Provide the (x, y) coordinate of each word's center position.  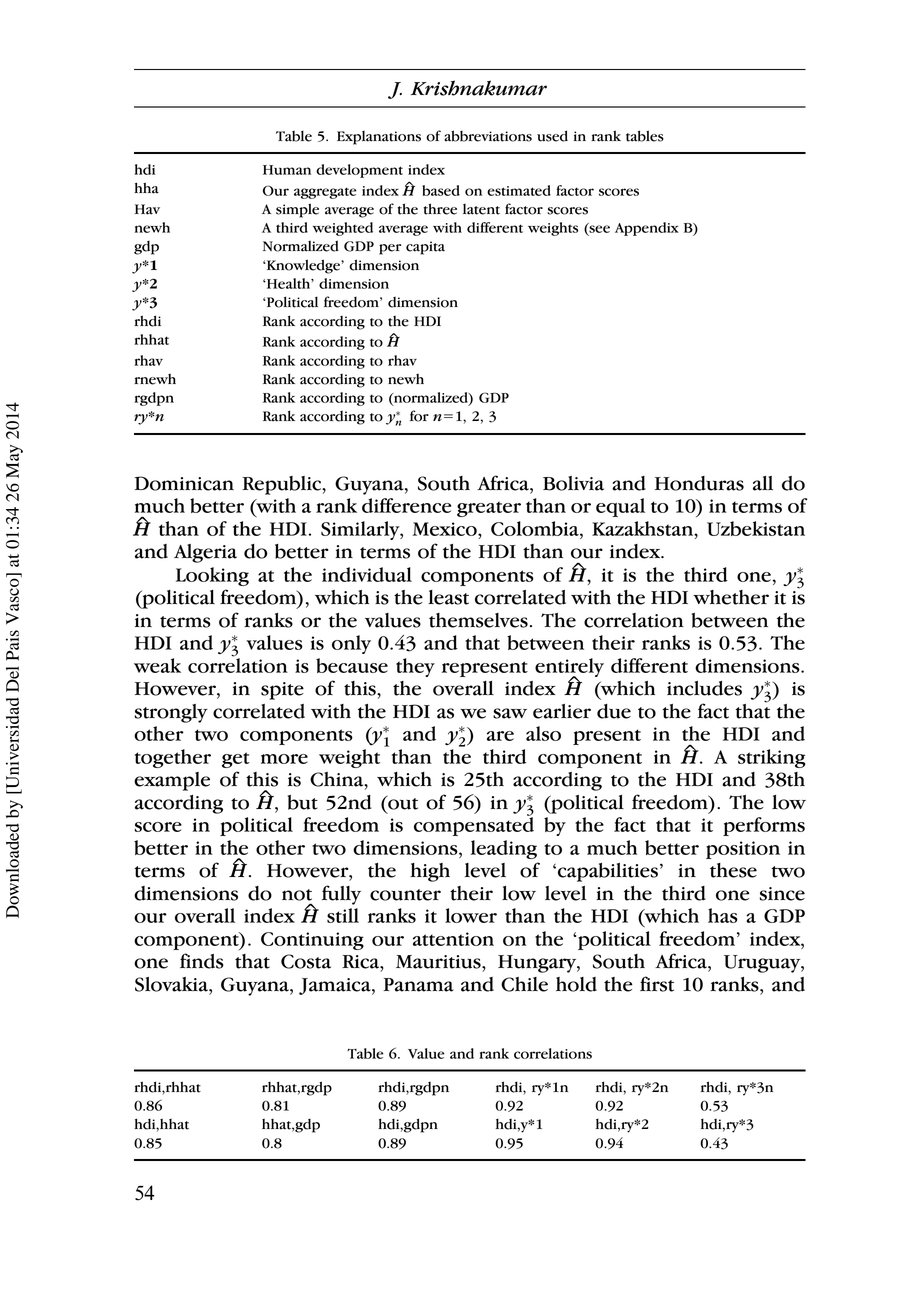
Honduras (699, 483)
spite (282, 691)
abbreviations (488, 136)
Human (287, 170)
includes (704, 688)
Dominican (184, 483)
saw (510, 713)
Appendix (647, 229)
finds (202, 961)
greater (489, 509)
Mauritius (439, 962)
